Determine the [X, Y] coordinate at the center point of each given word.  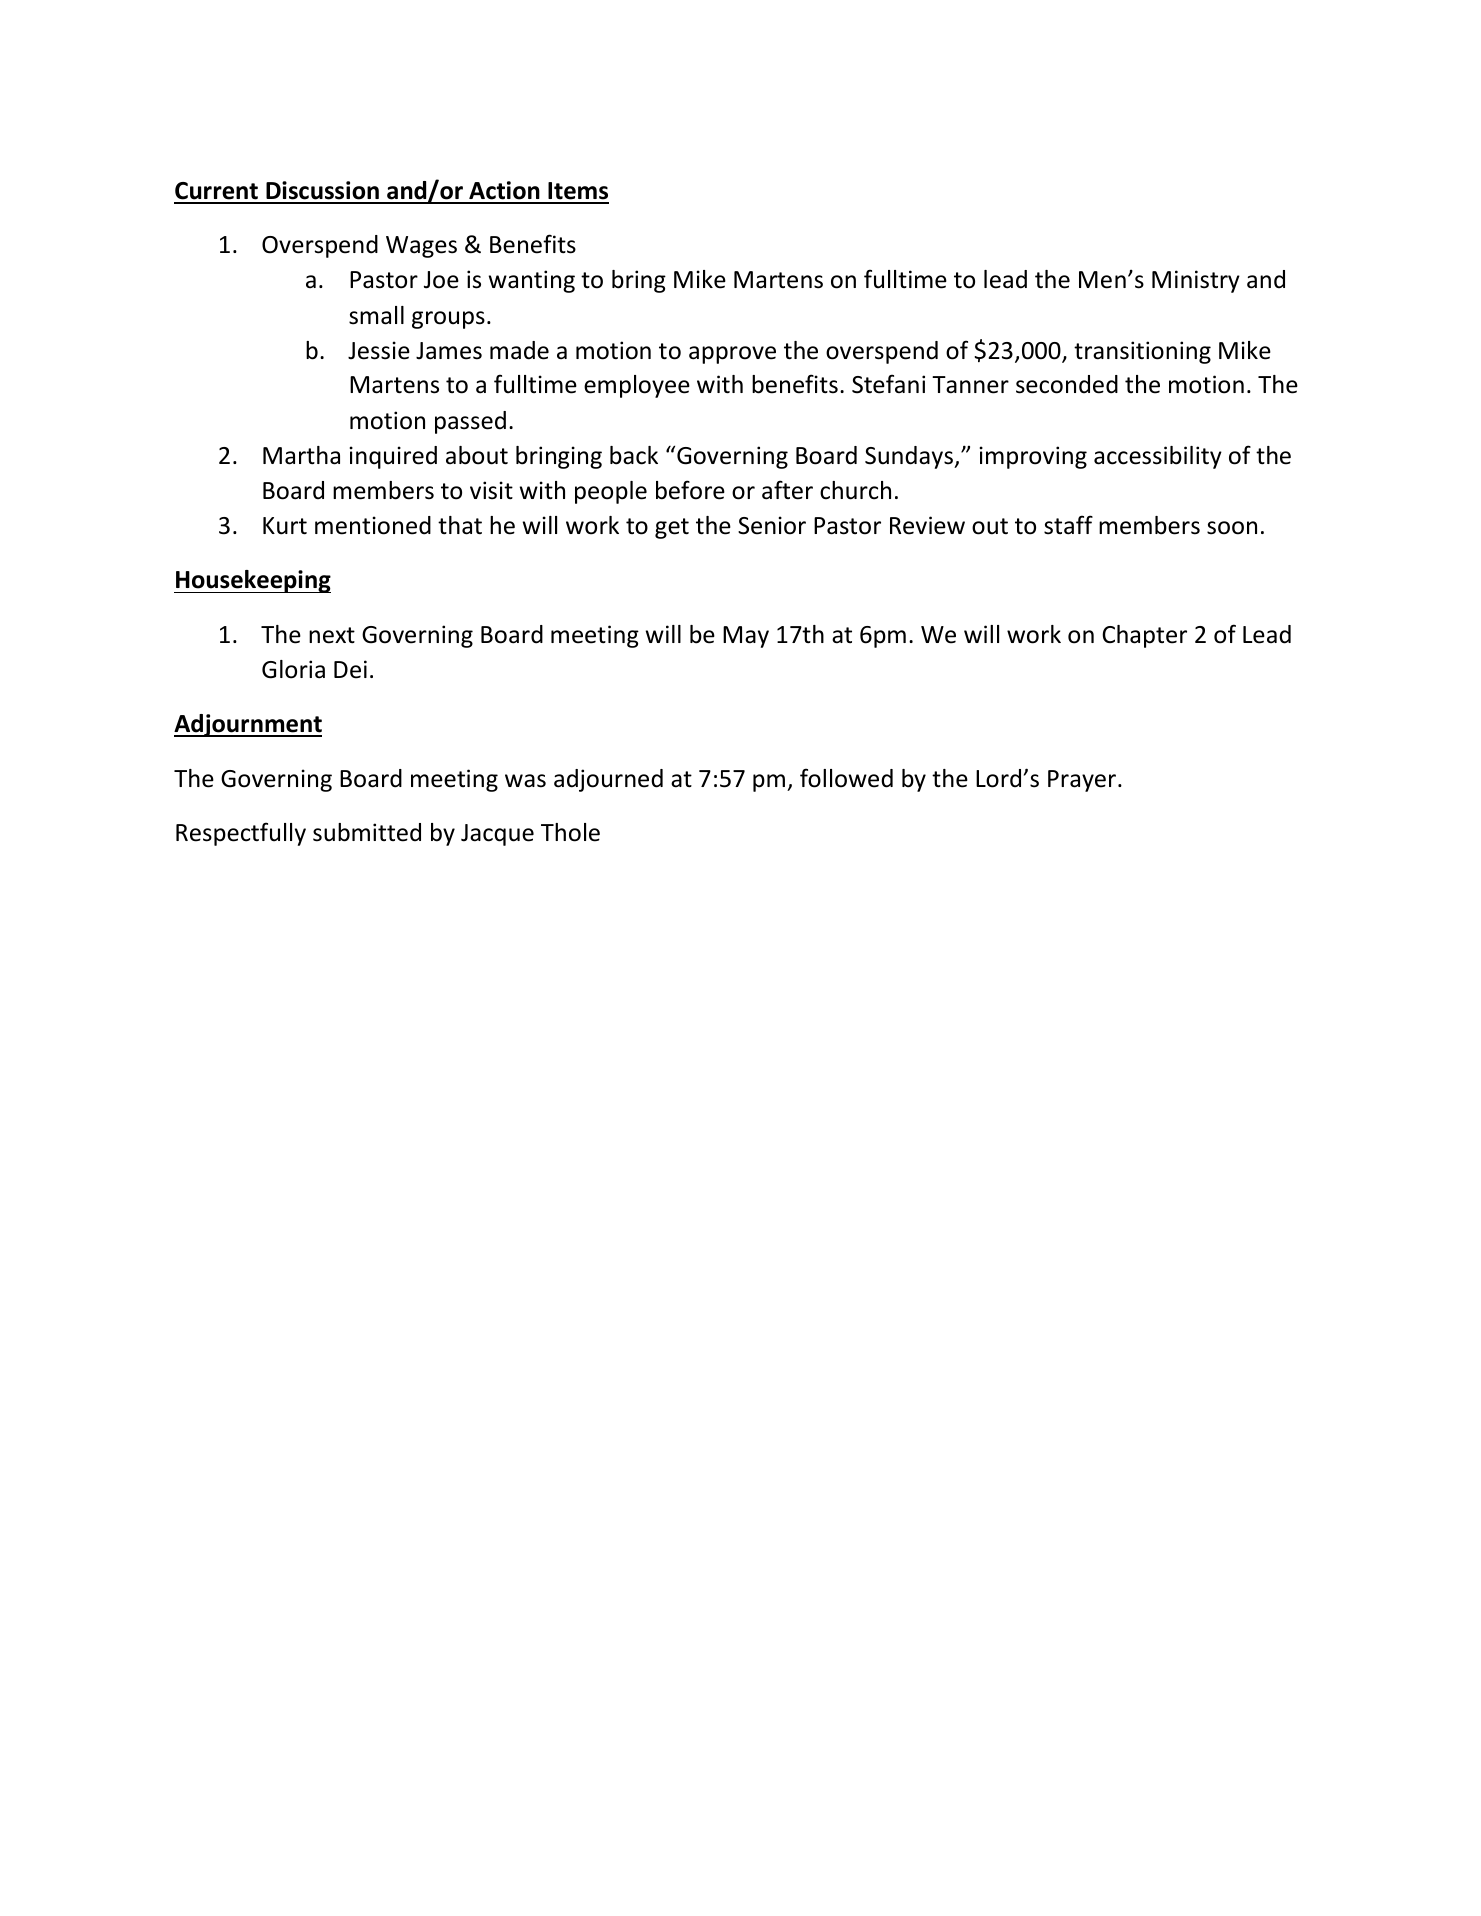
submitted [367, 832]
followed [846, 778]
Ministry [1196, 281]
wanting [532, 281]
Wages [421, 247]
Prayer [1083, 781]
